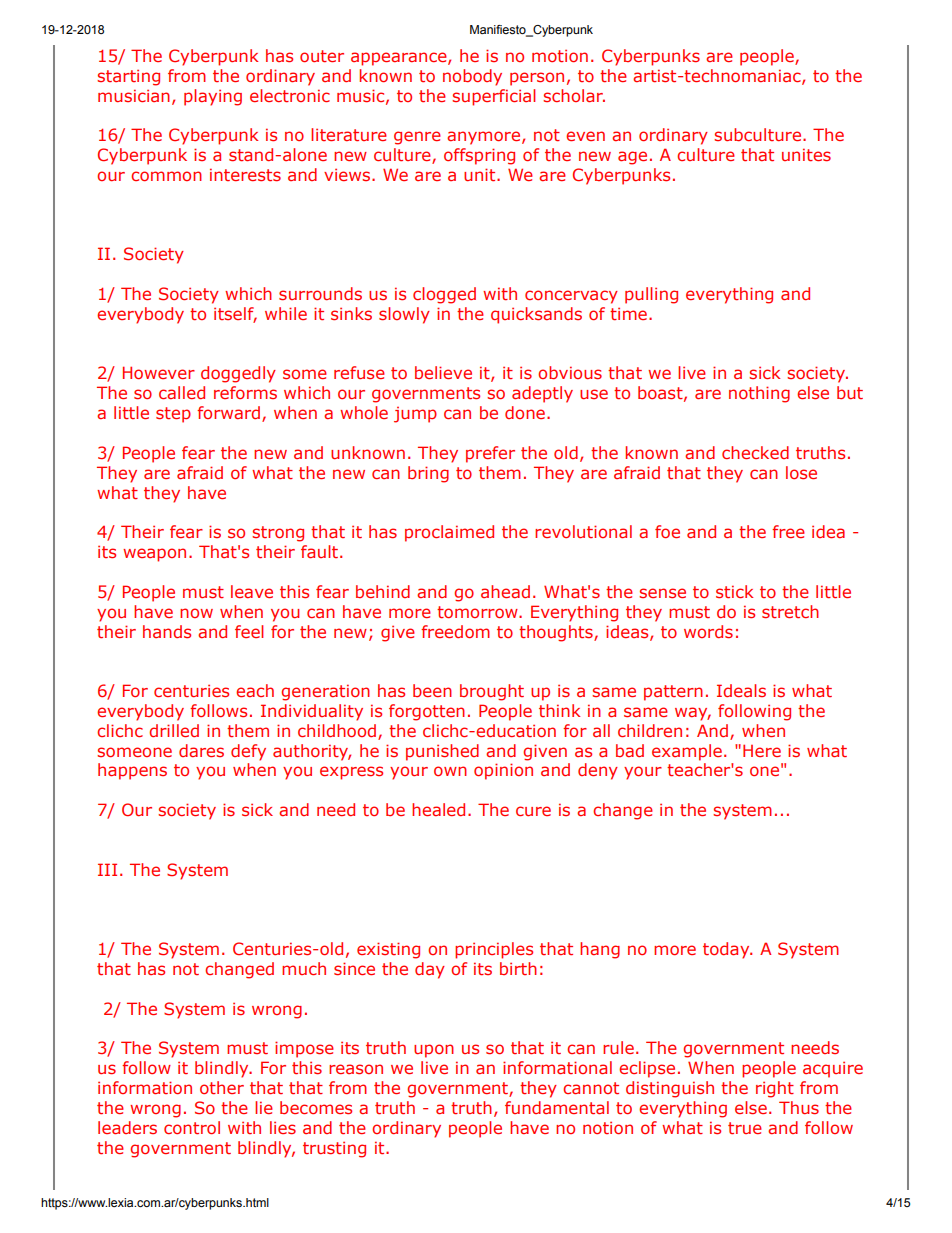 The image size is (952, 1233). Describe the element at coordinates (167, 631) in the image. I see `hands` at that location.
